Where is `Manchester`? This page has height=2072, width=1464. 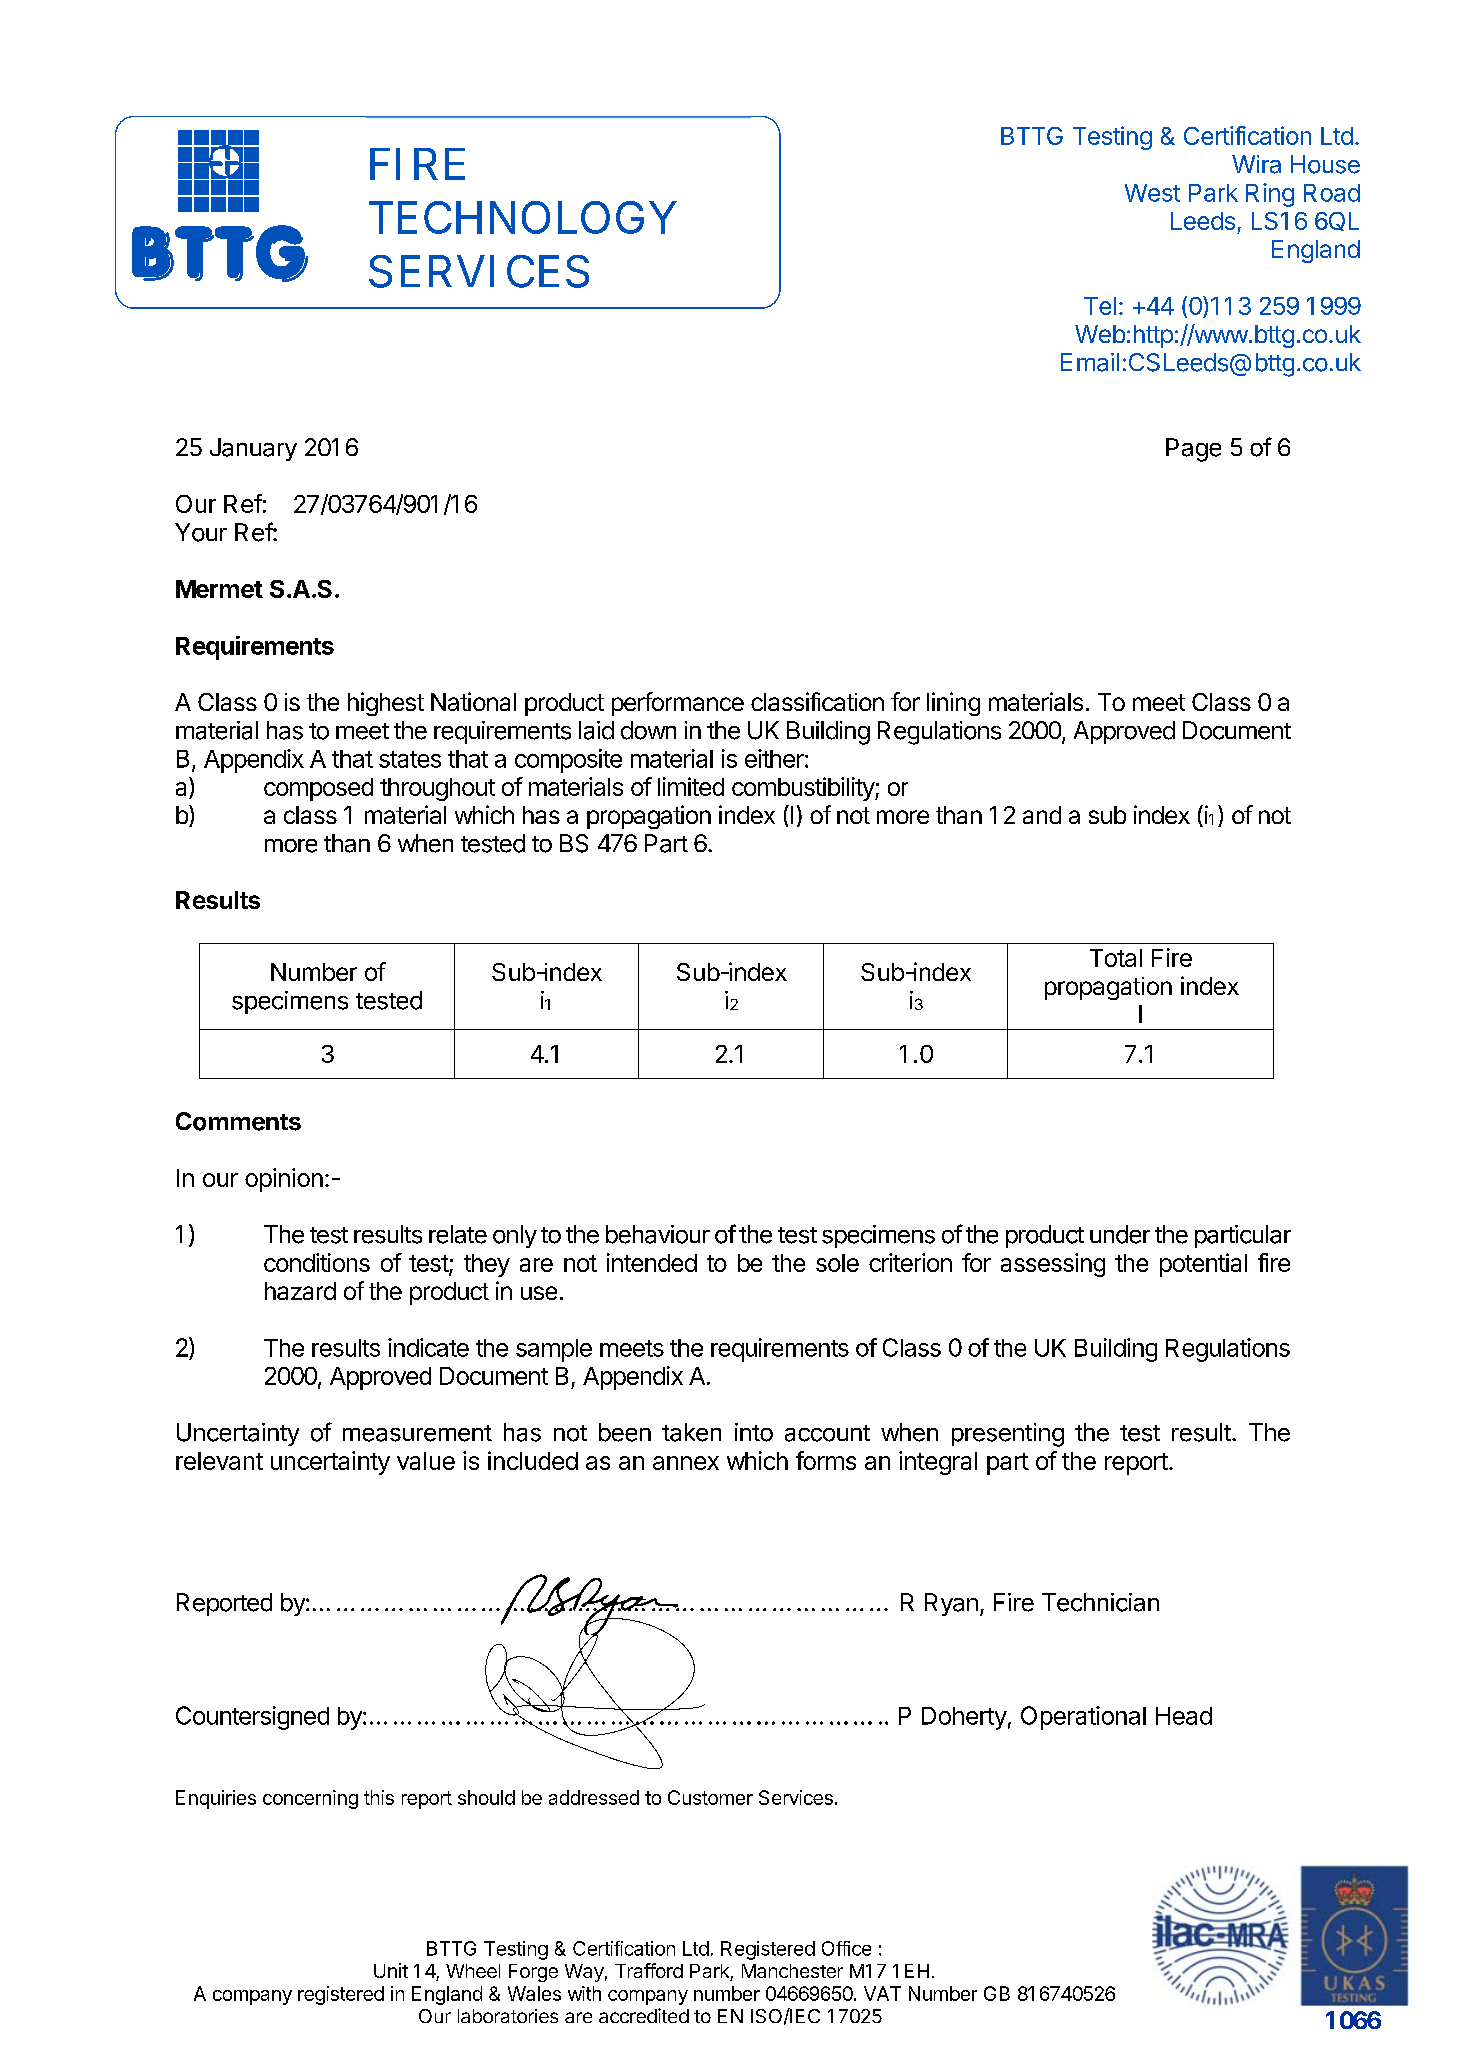
Manchester is located at coordinates (792, 1971).
